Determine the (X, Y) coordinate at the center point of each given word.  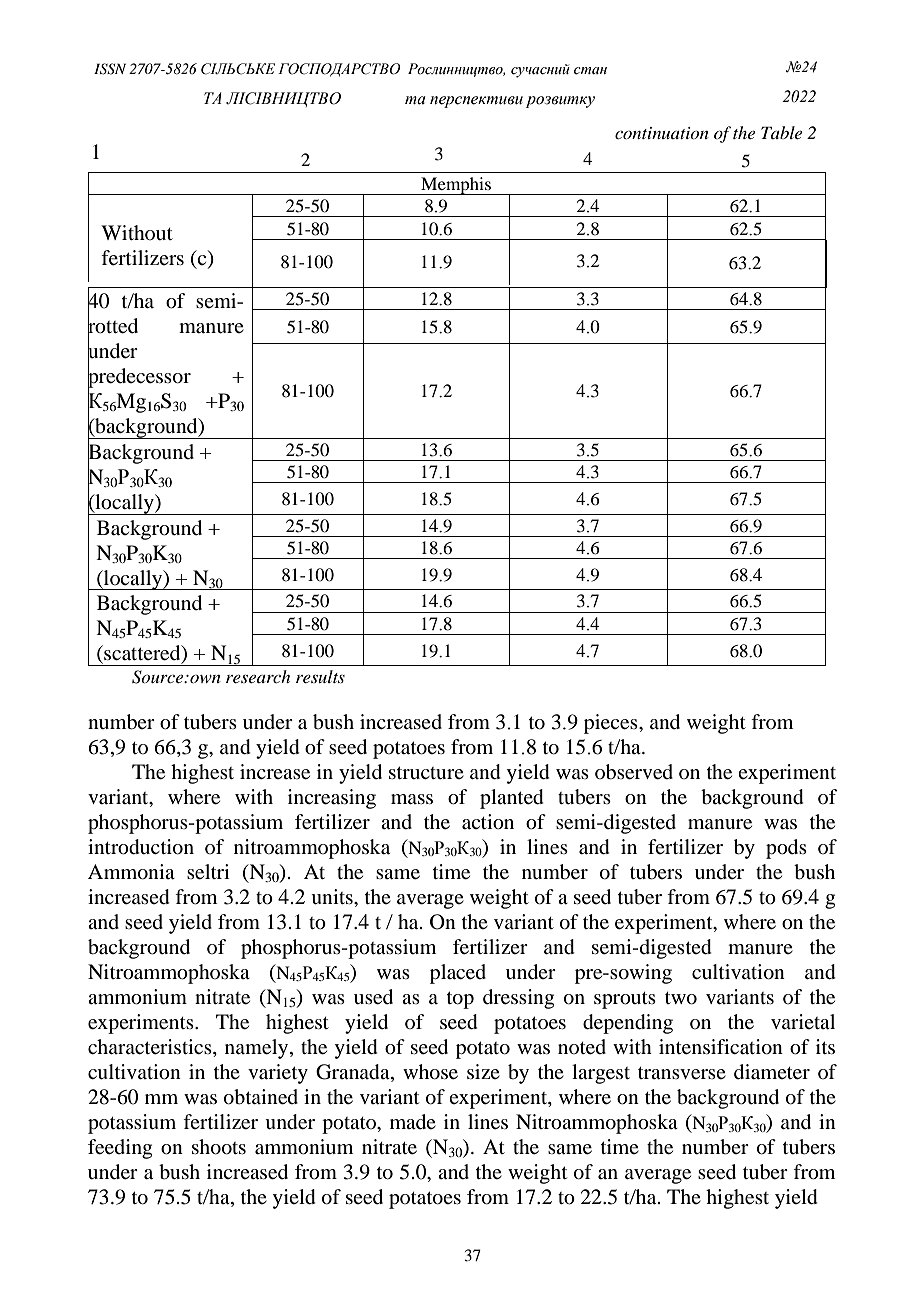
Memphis (456, 186)
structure (426, 772)
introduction (141, 847)
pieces (612, 724)
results (320, 676)
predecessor (139, 378)
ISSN (110, 69)
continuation (662, 133)
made (413, 1122)
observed (634, 772)
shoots (219, 1147)
